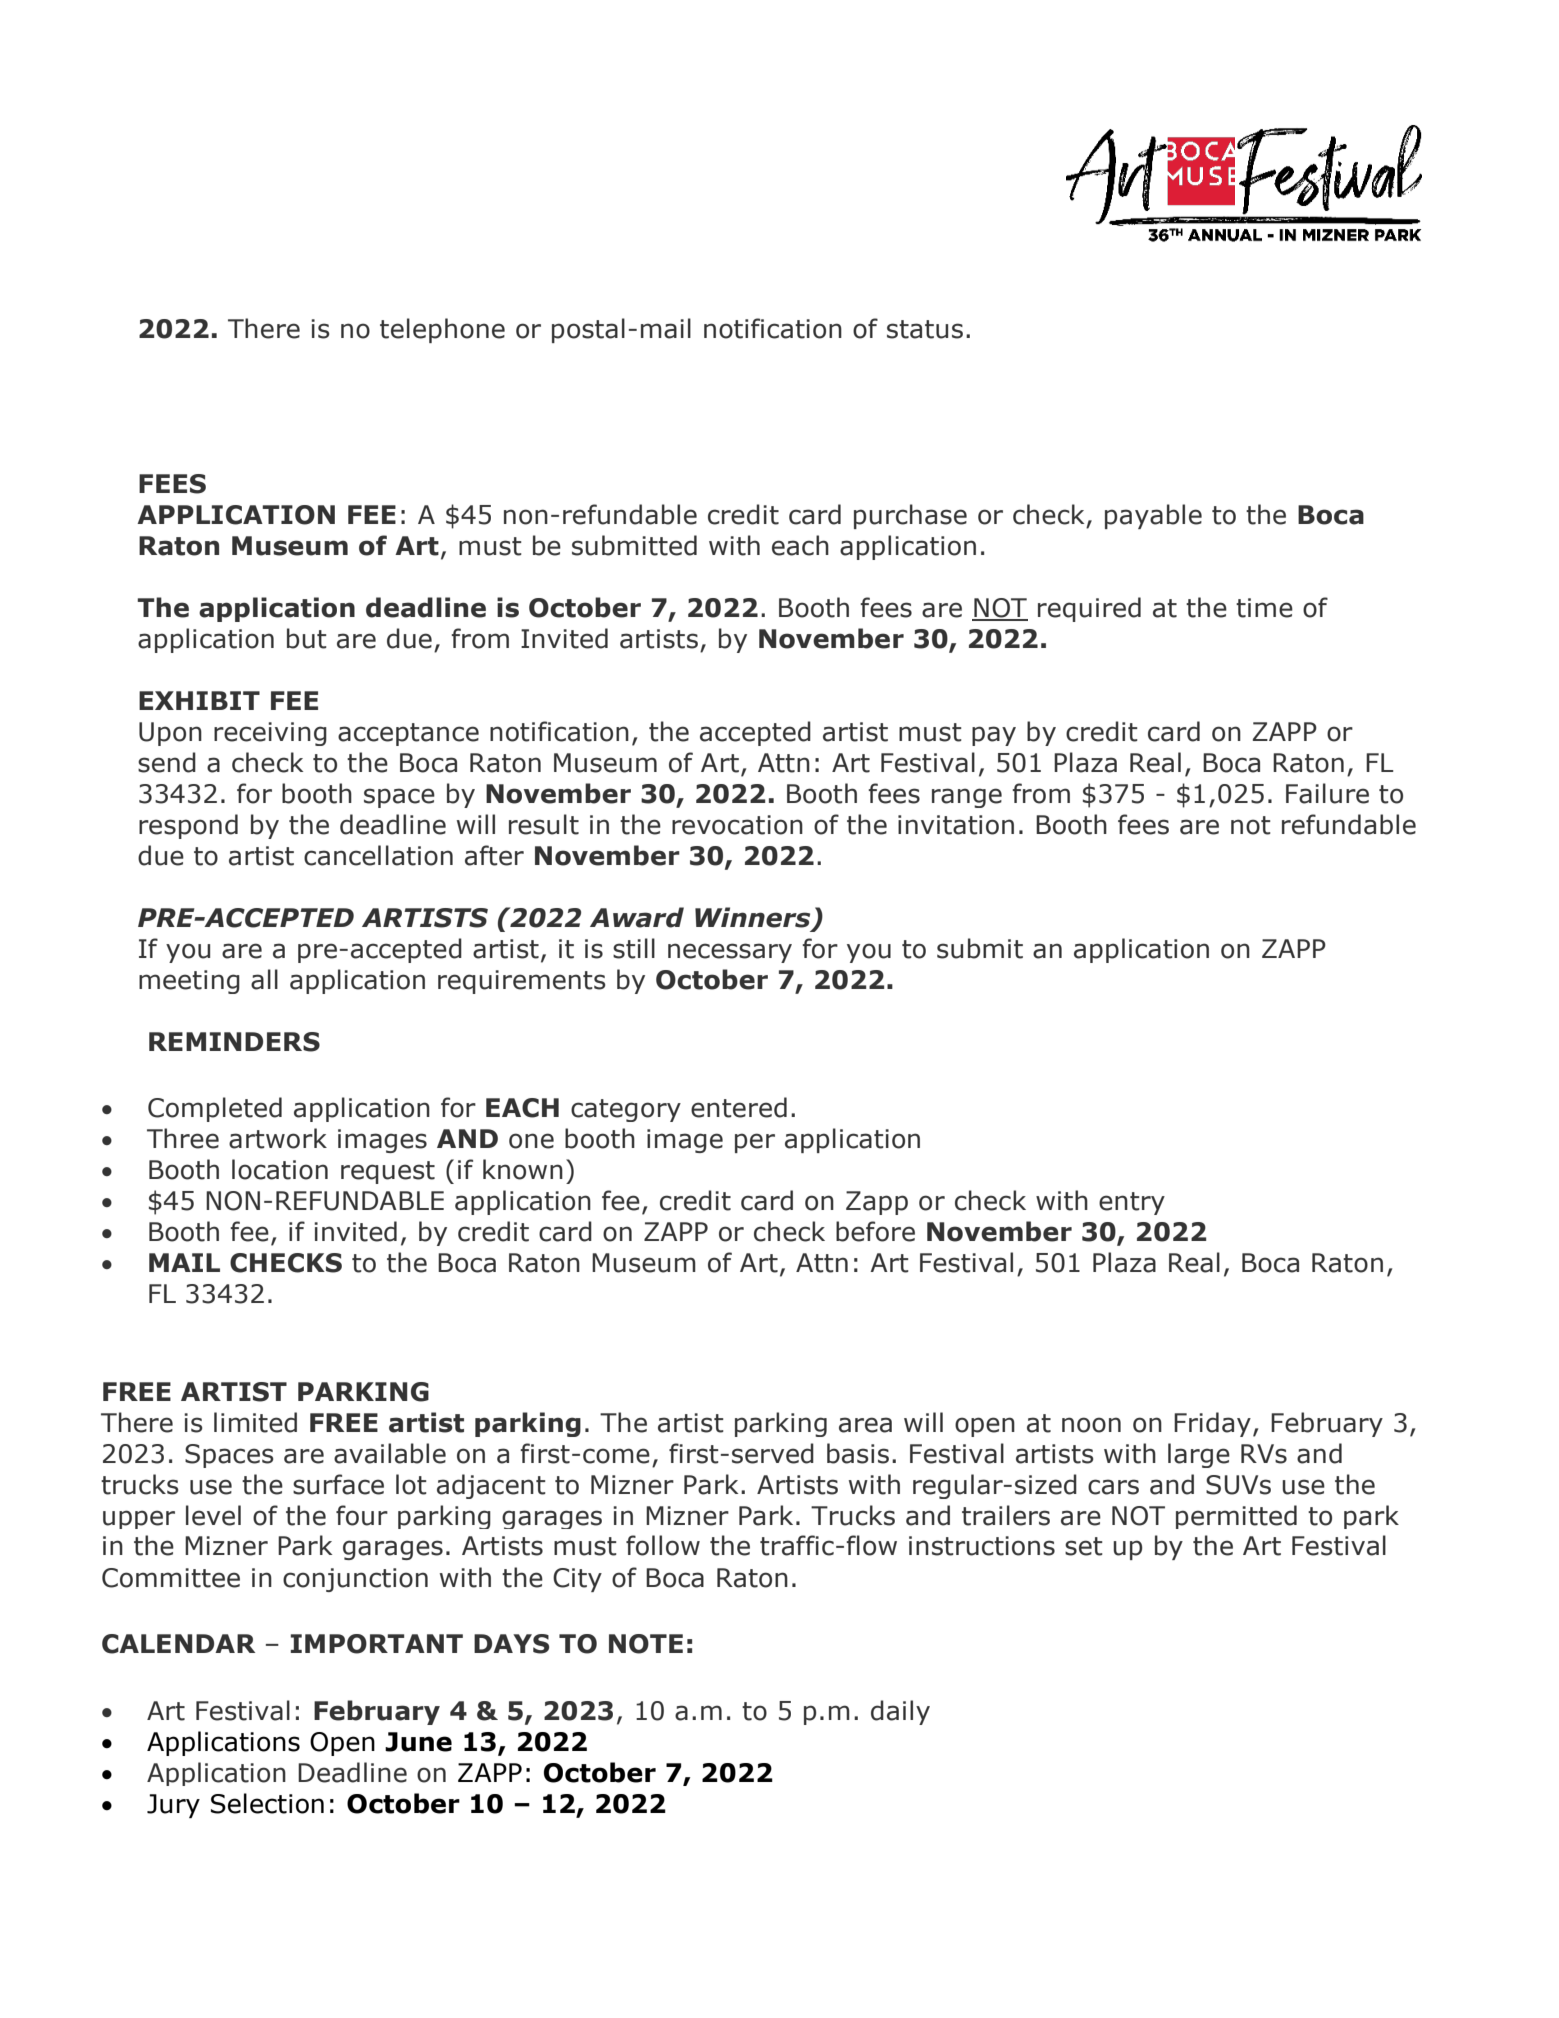  I want to click on Selection, so click(267, 1803).
